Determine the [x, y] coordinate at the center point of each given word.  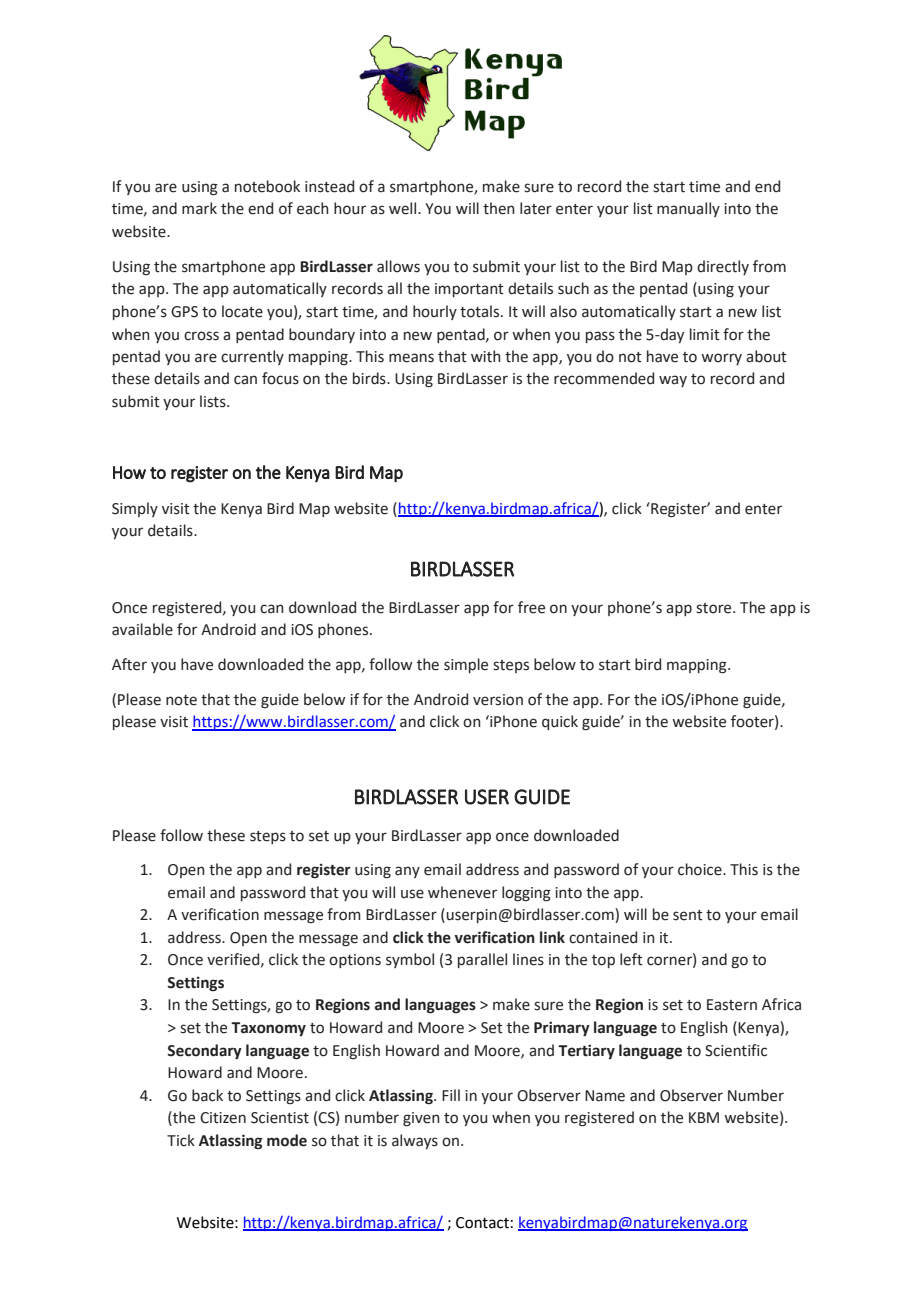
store [715, 608]
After [129, 664]
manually [688, 209]
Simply [135, 509]
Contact [482, 1223]
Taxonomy [268, 1029]
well [404, 208]
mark [199, 208]
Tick [181, 1140]
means [411, 358]
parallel [482, 960]
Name [605, 1096]
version [498, 700]
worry [721, 359]
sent [688, 915]
